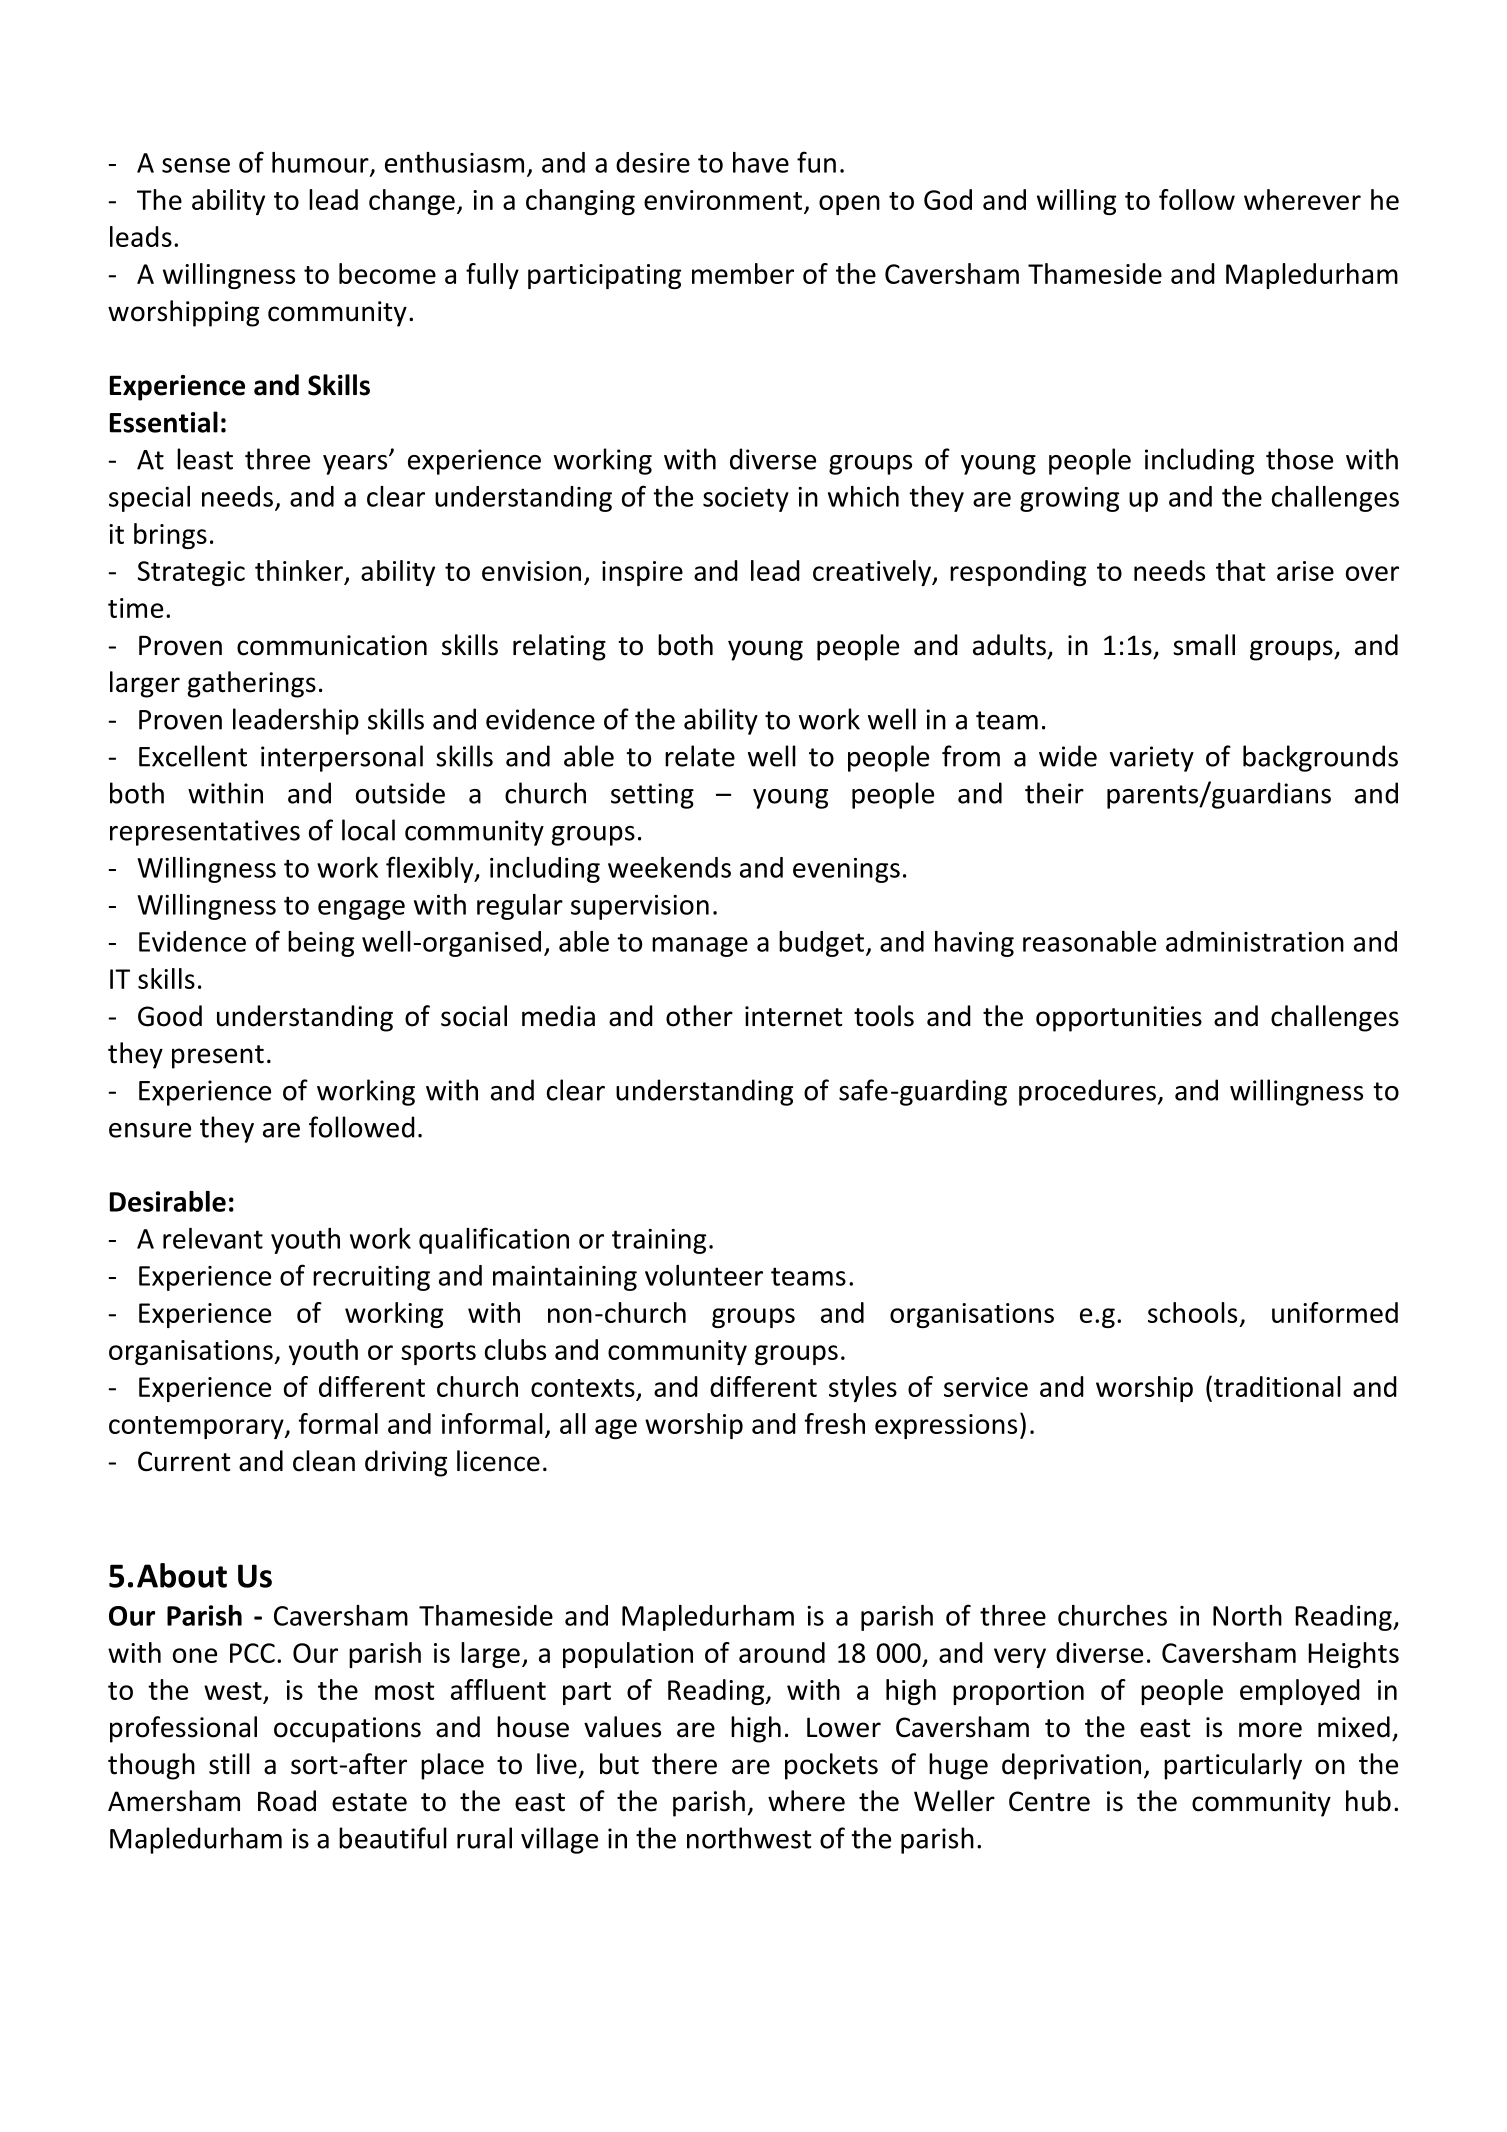  Describe the element at coordinates (948, 199) in the screenshot. I see `God` at that location.
